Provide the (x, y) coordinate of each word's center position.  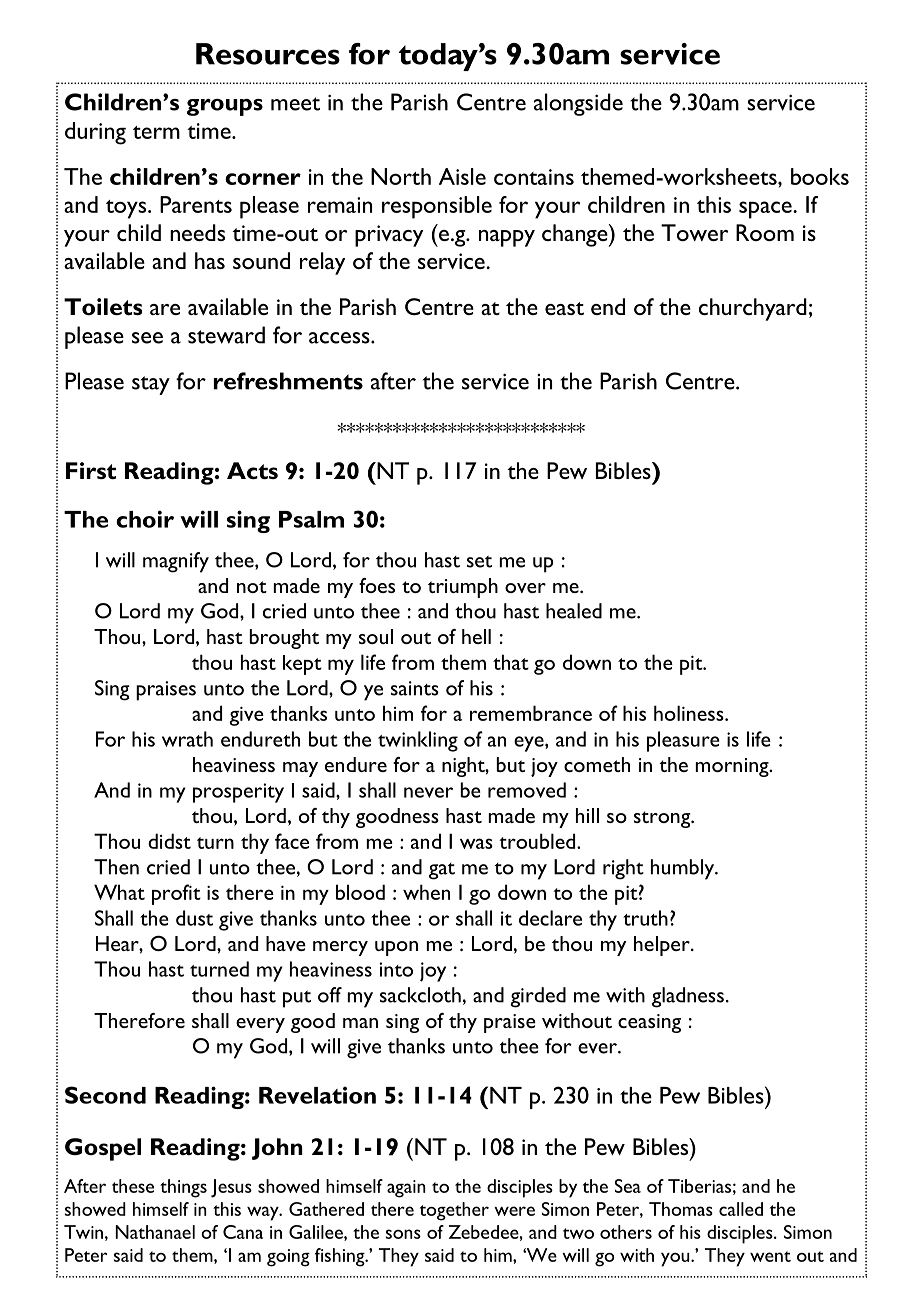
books (820, 176)
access (340, 338)
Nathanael (155, 1232)
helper (663, 946)
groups (225, 107)
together (454, 1211)
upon (396, 948)
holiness (690, 713)
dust (194, 918)
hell (476, 636)
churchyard (753, 309)
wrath (187, 739)
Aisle (462, 176)
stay (151, 385)
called (741, 1209)
